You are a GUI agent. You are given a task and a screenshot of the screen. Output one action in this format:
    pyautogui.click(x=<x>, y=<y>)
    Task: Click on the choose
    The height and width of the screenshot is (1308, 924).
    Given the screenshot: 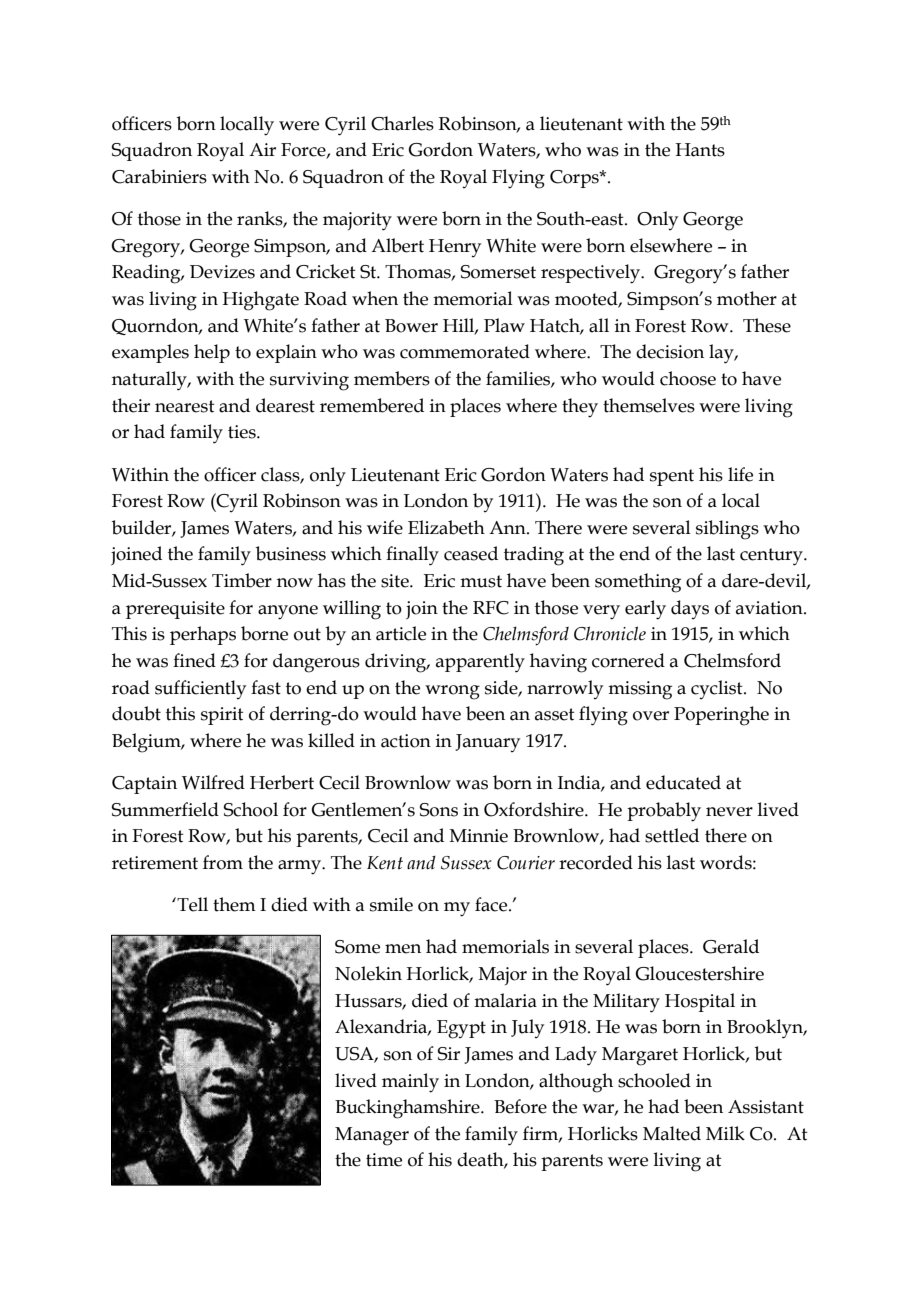 What is the action you would take?
    pyautogui.click(x=688, y=378)
